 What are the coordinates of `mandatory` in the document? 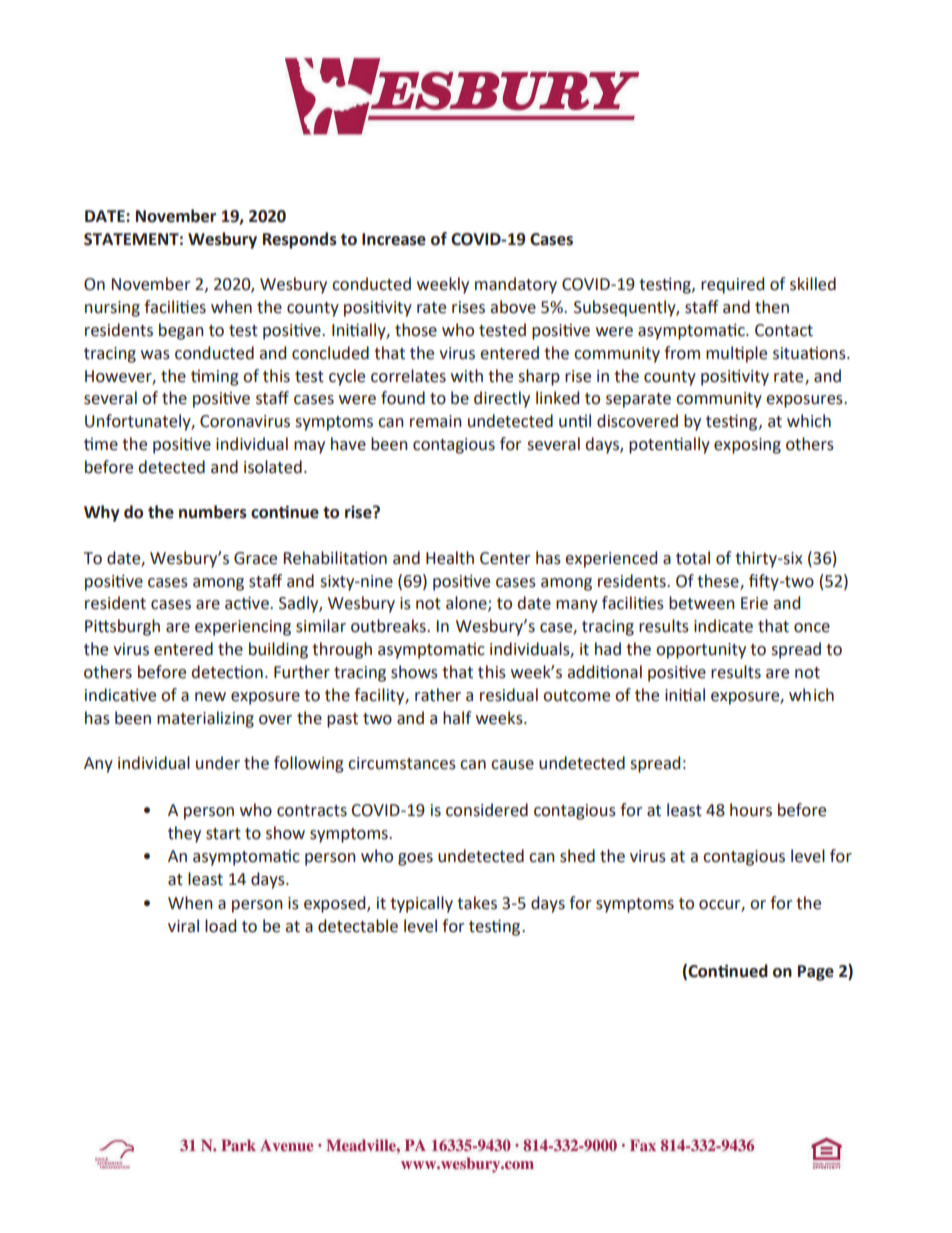 It's located at (516, 285).
